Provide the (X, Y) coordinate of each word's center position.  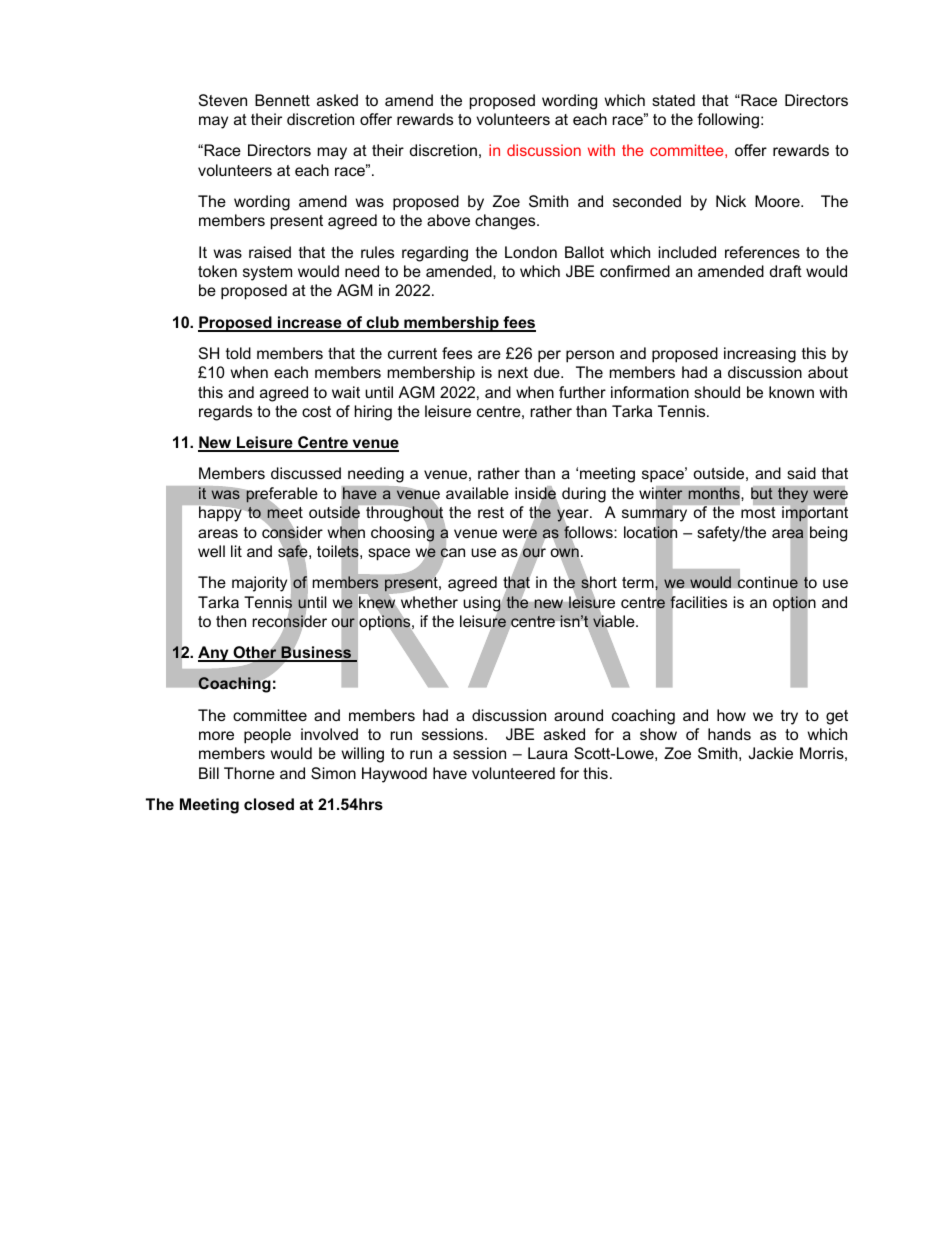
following (728, 121)
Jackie (770, 753)
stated (673, 100)
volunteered (513, 773)
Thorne (249, 773)
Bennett (282, 100)
